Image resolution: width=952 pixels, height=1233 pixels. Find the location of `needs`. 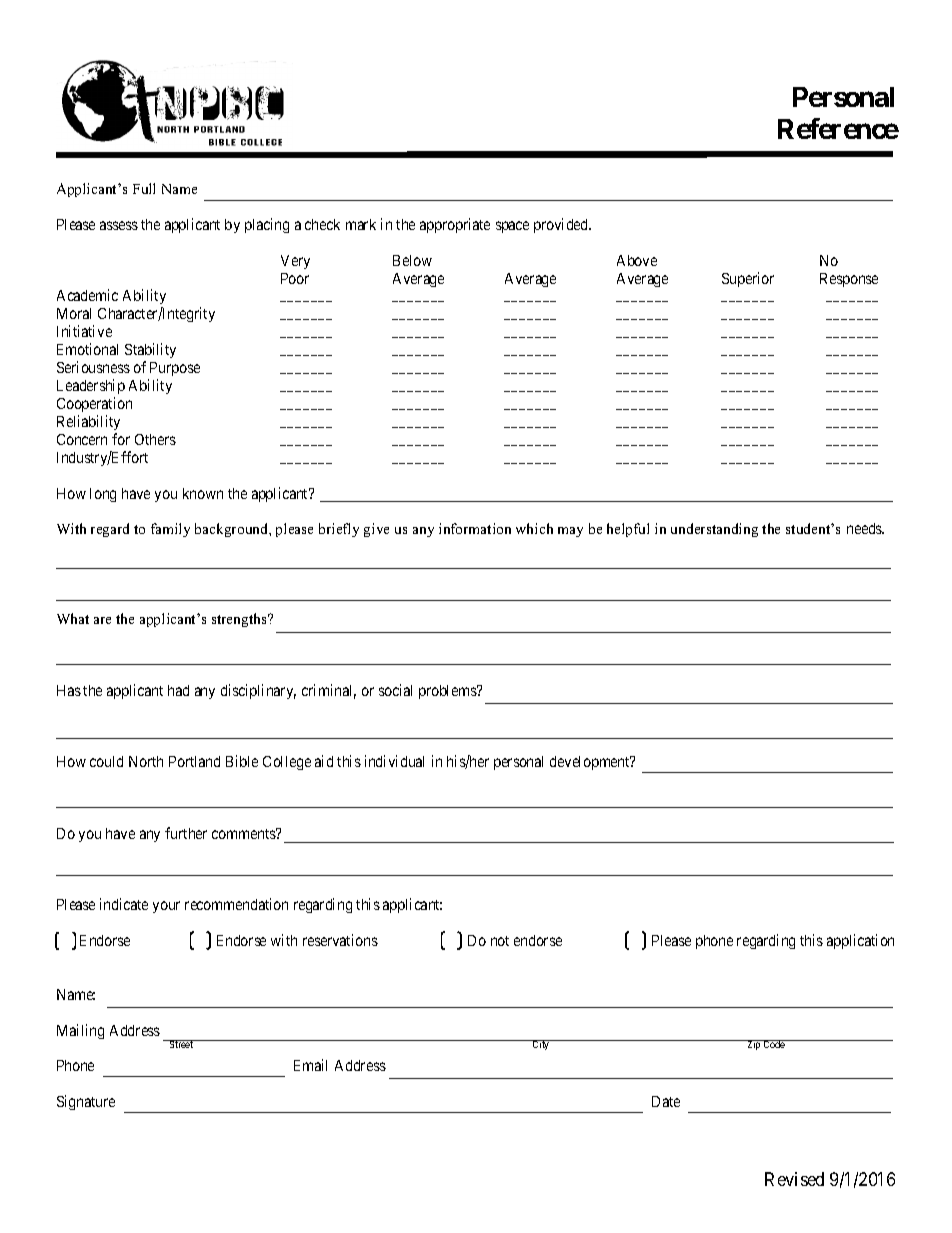

needs is located at coordinates (865, 528).
